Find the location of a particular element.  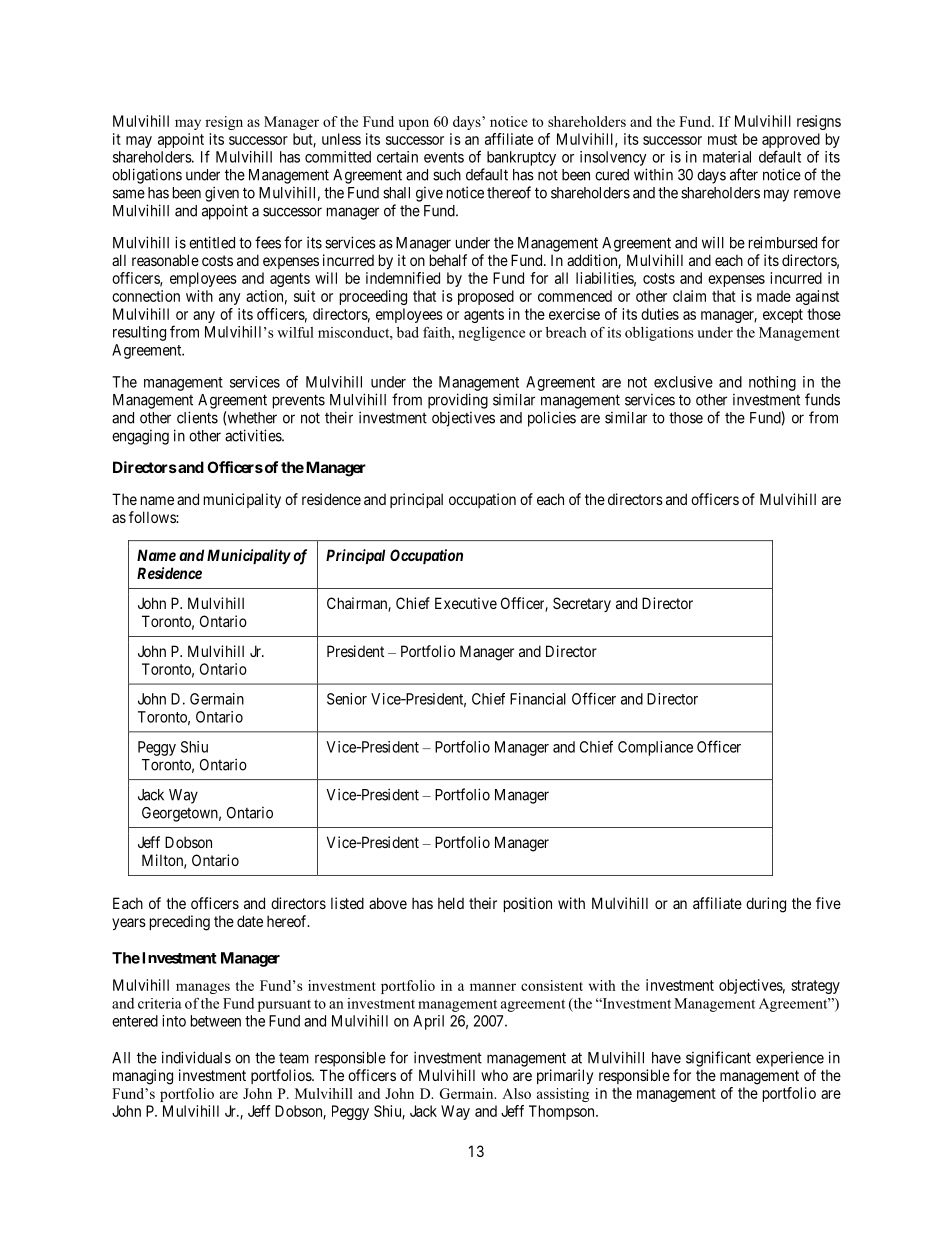

activities is located at coordinates (254, 435).
